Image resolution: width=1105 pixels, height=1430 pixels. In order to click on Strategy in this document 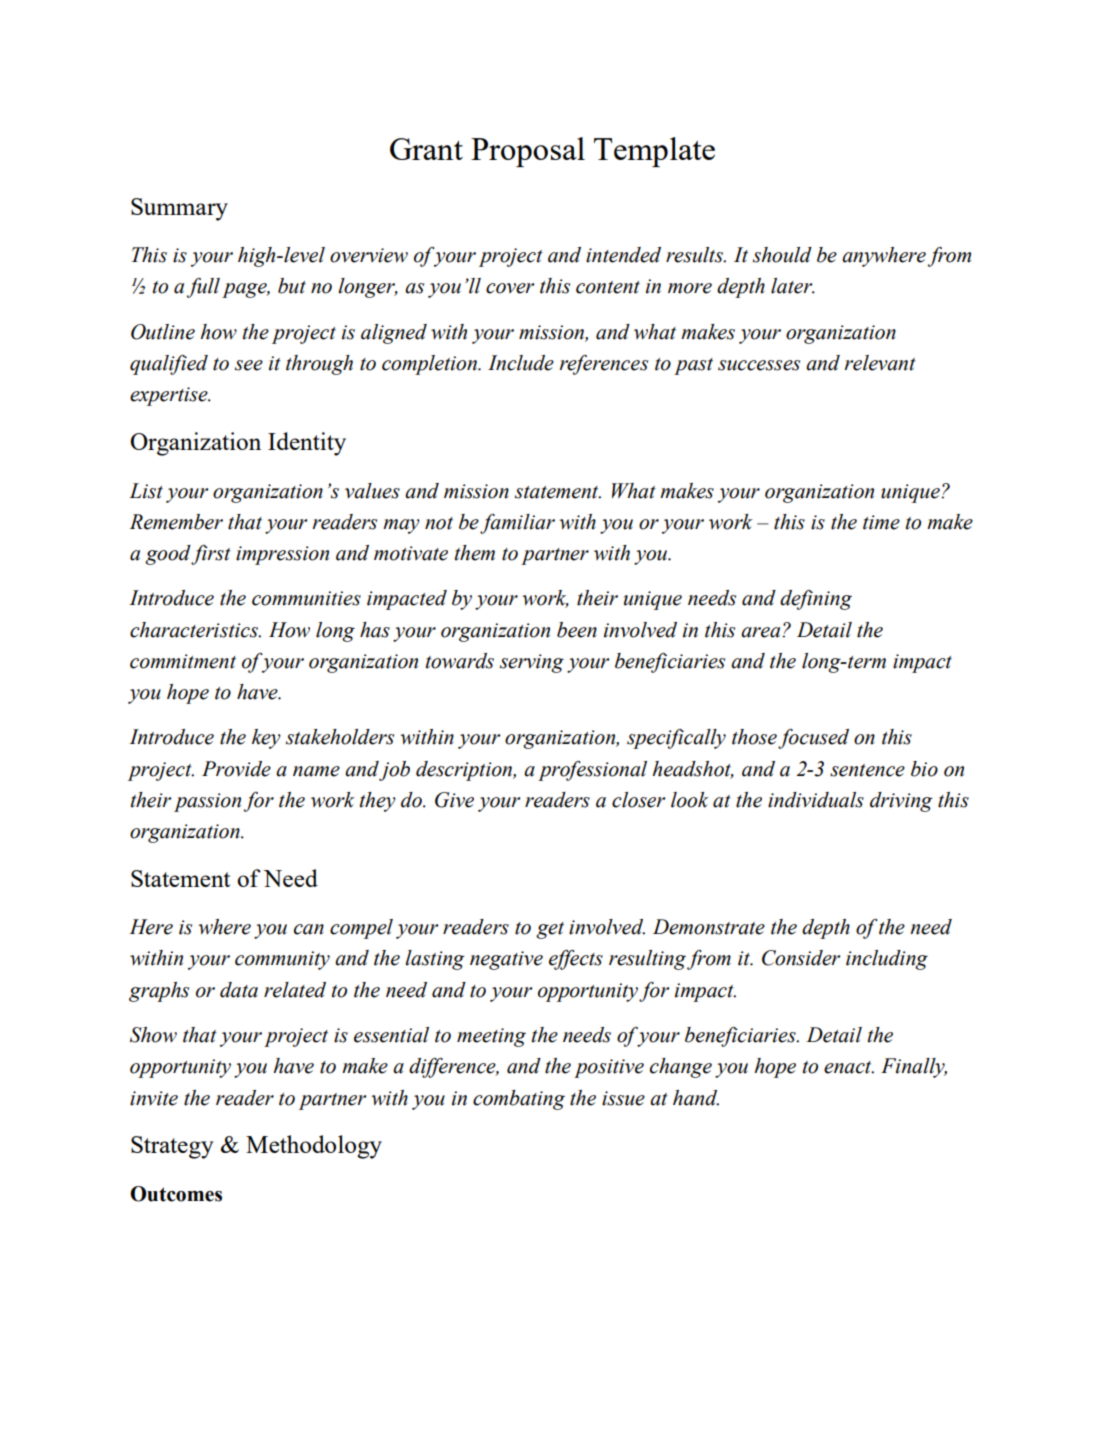, I will do `click(172, 1147)`.
